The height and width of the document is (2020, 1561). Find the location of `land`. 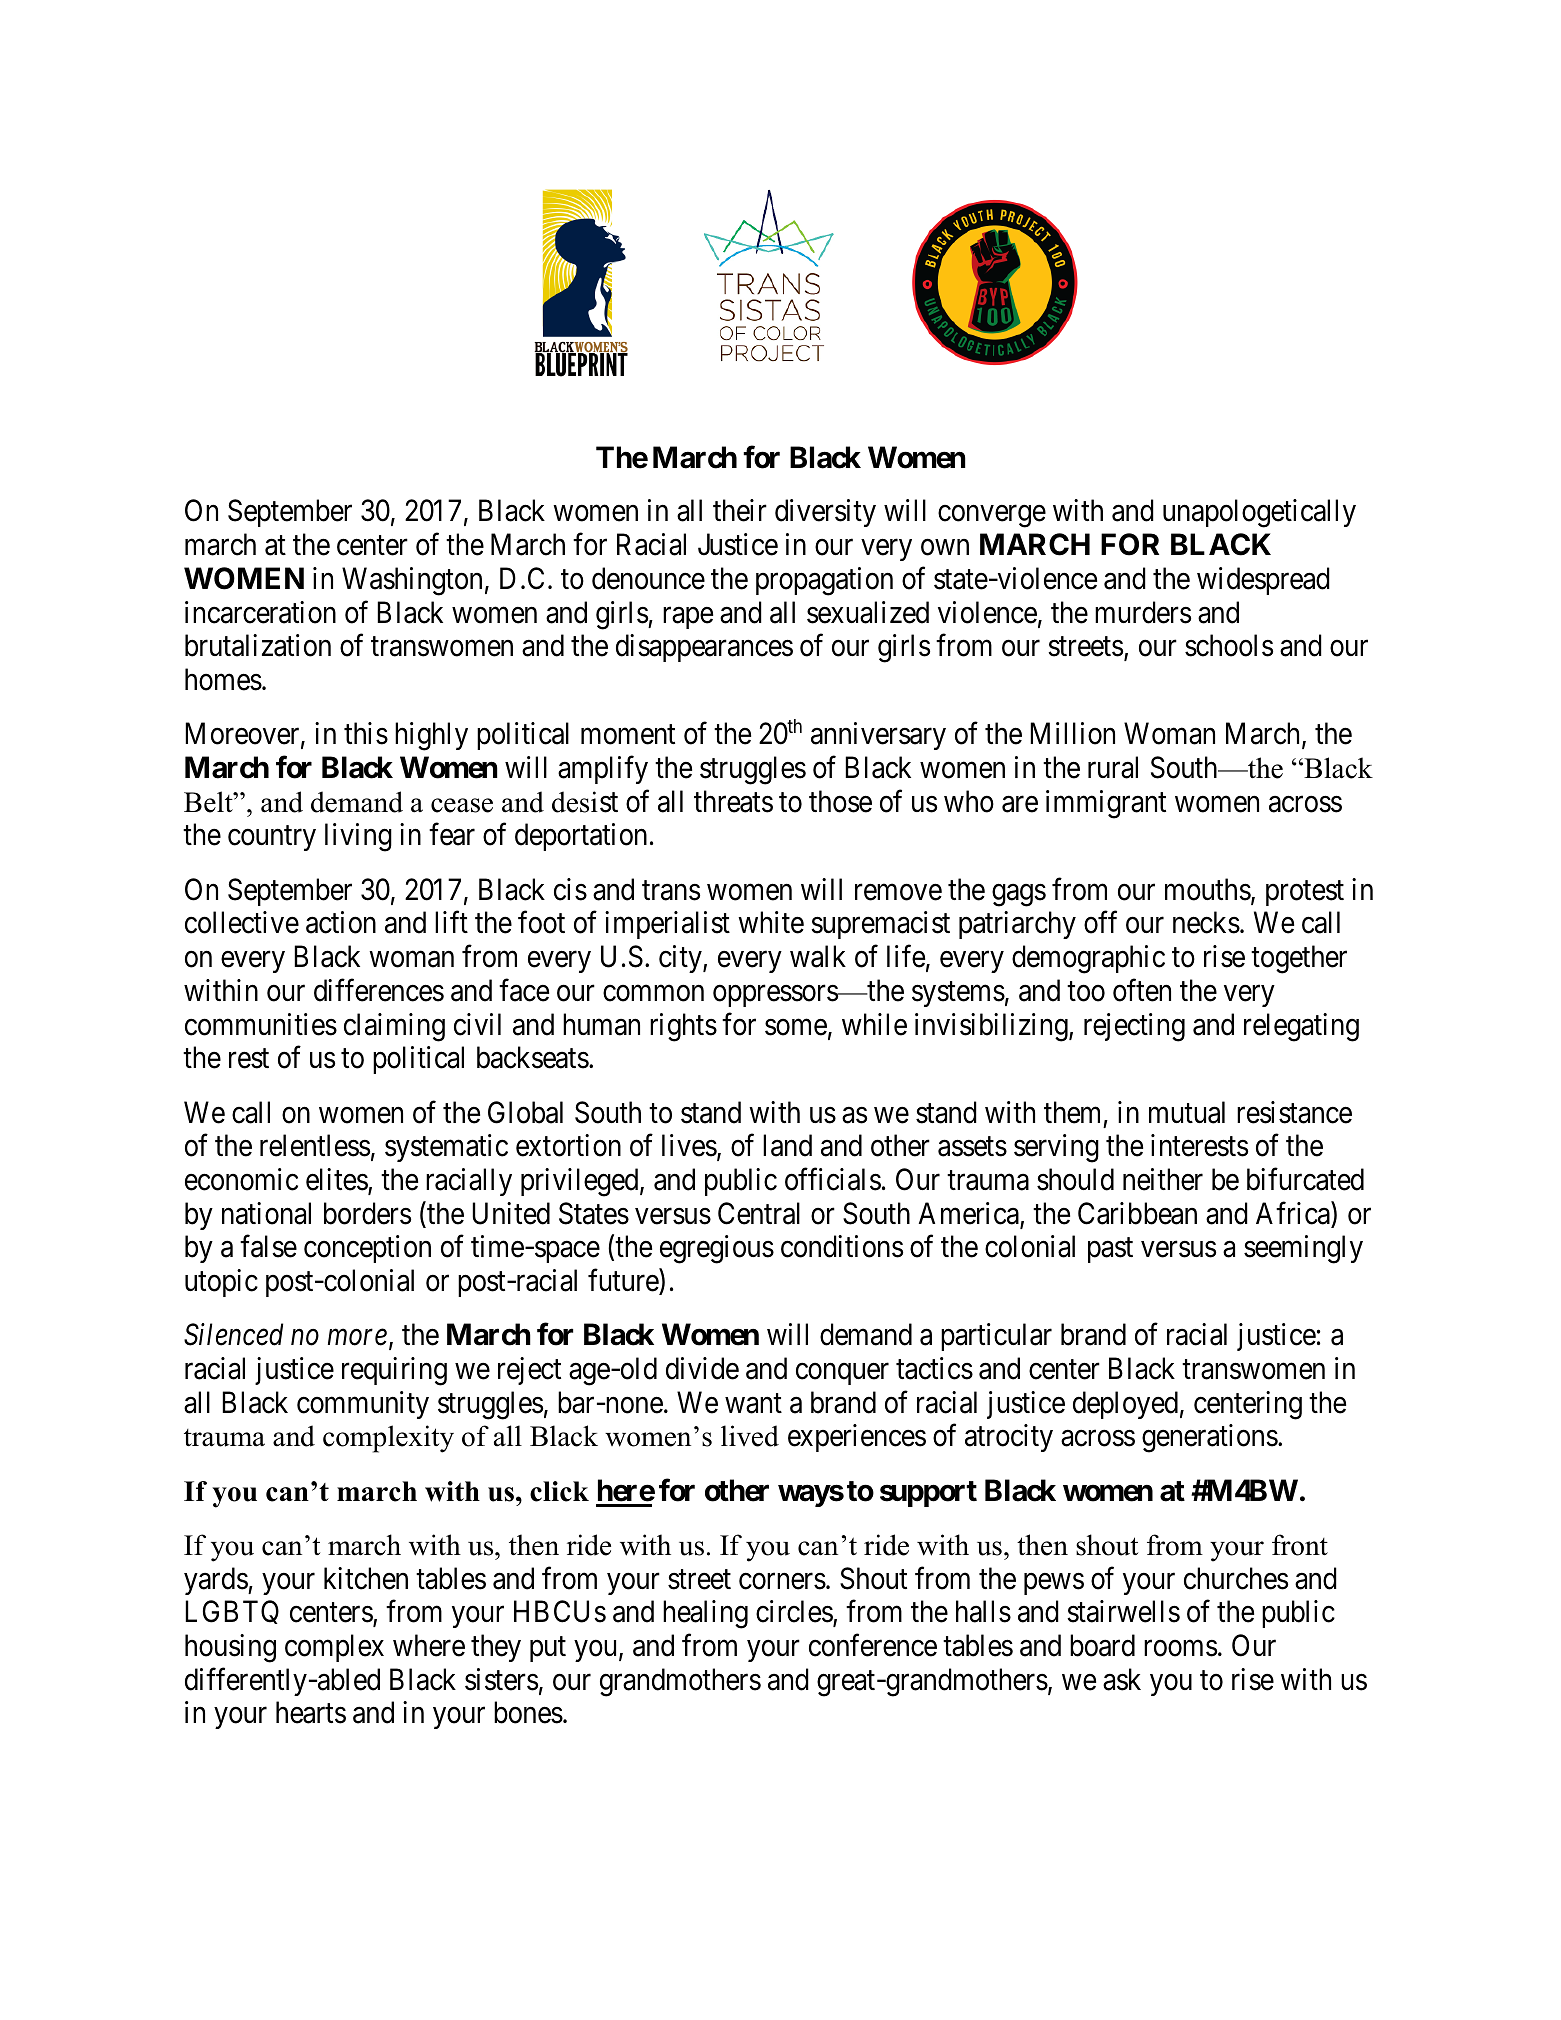

land is located at coordinates (787, 1145).
